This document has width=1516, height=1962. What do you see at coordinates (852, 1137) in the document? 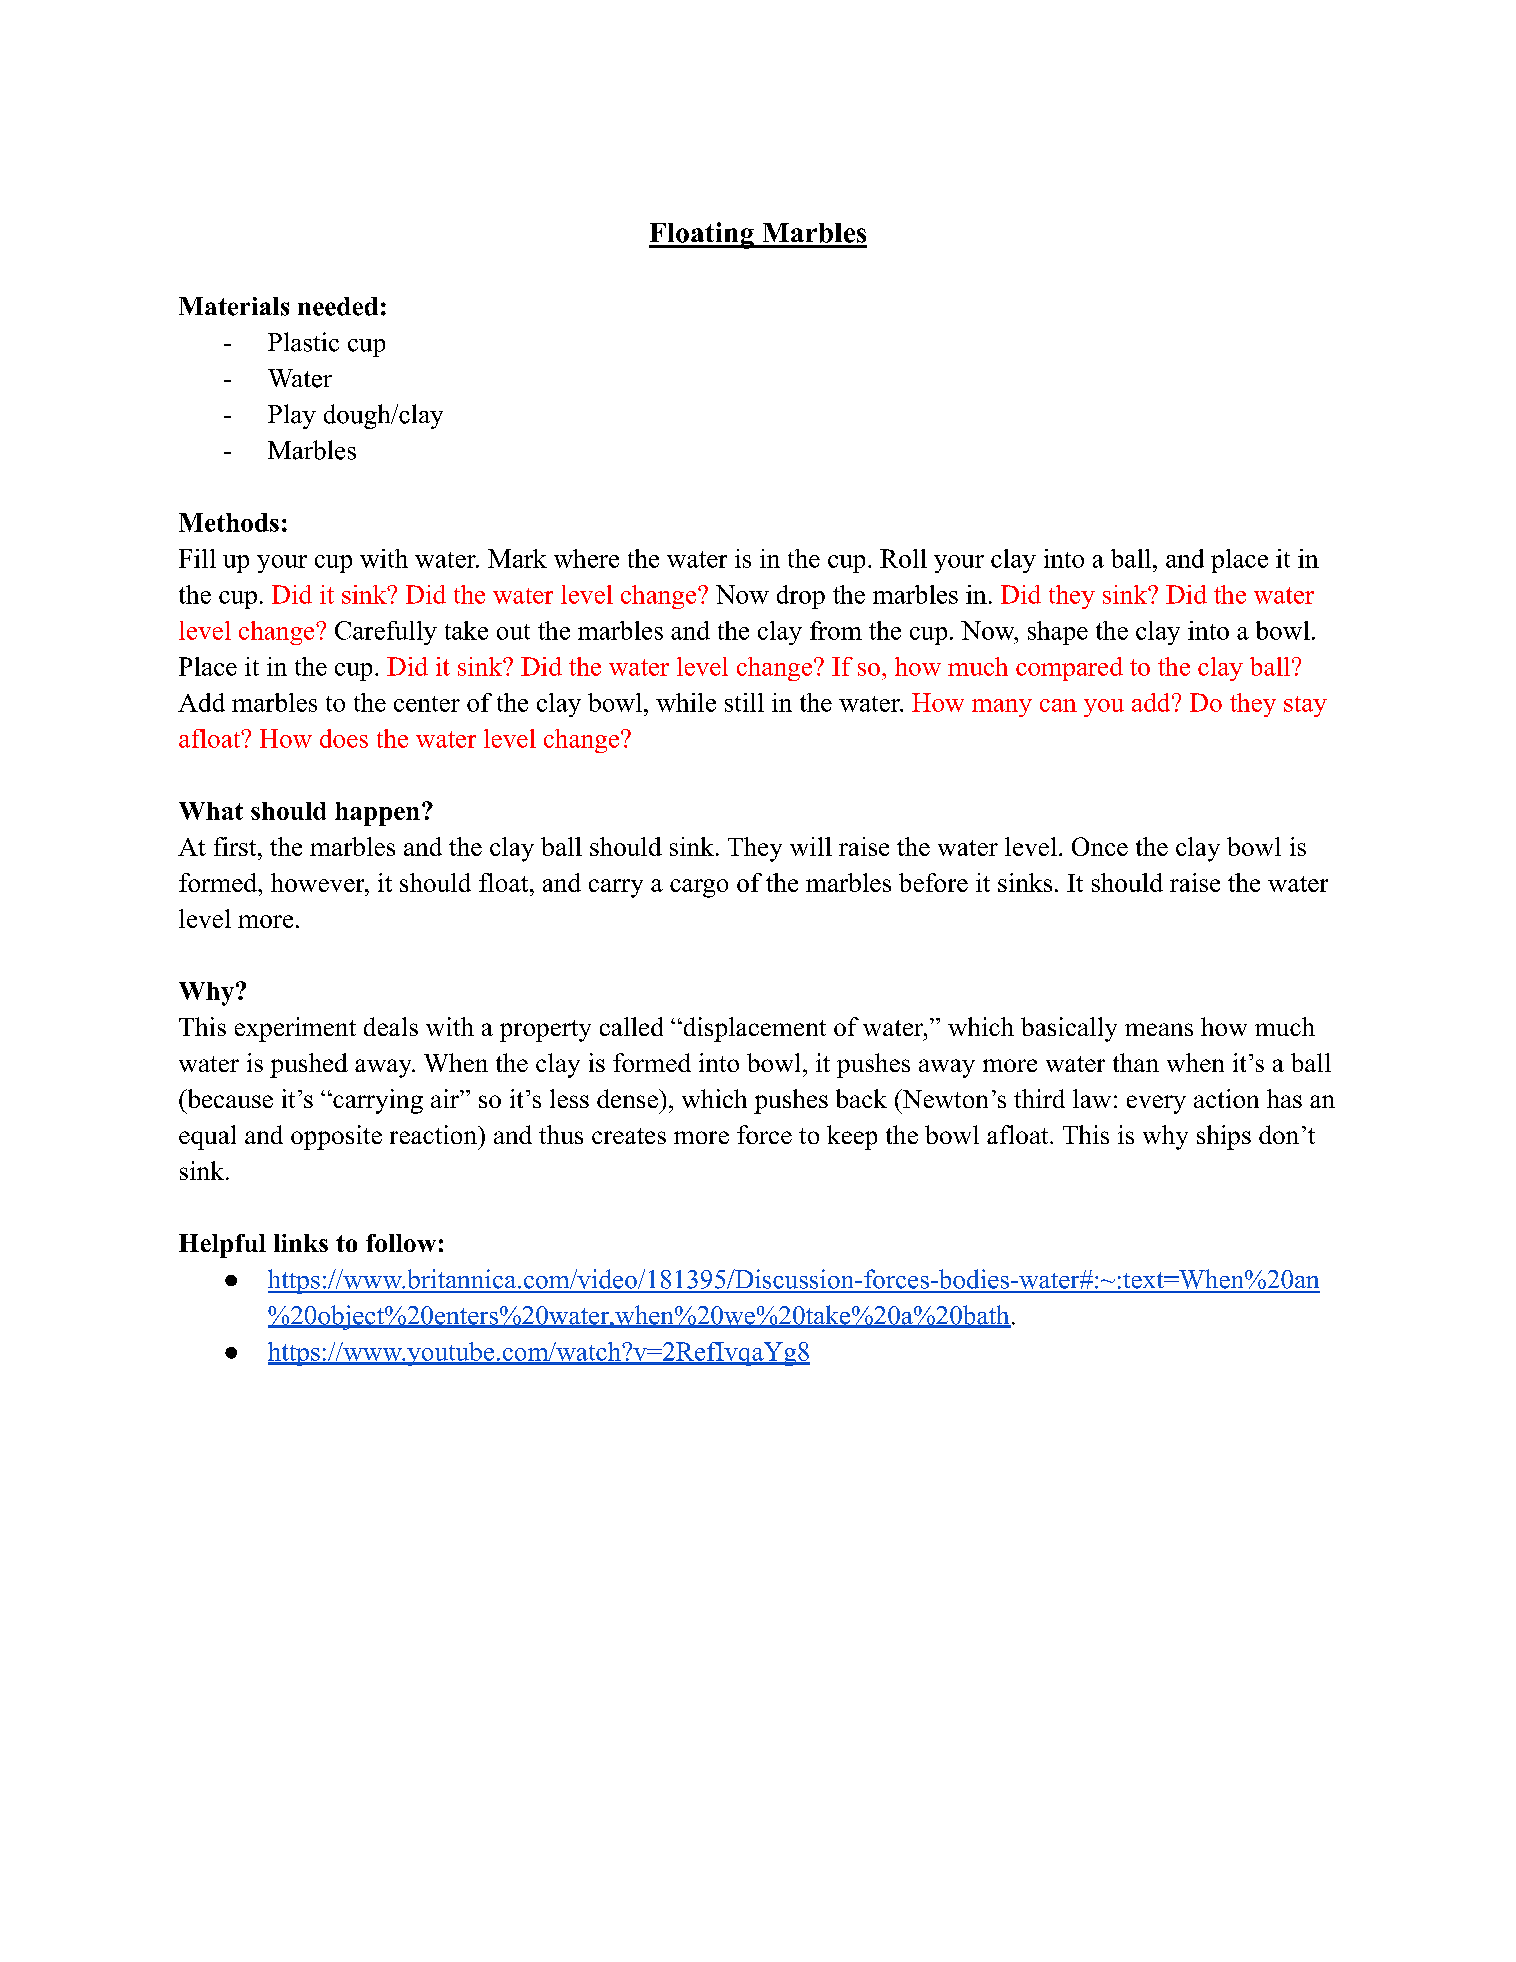
I see `keep` at bounding box center [852, 1137].
